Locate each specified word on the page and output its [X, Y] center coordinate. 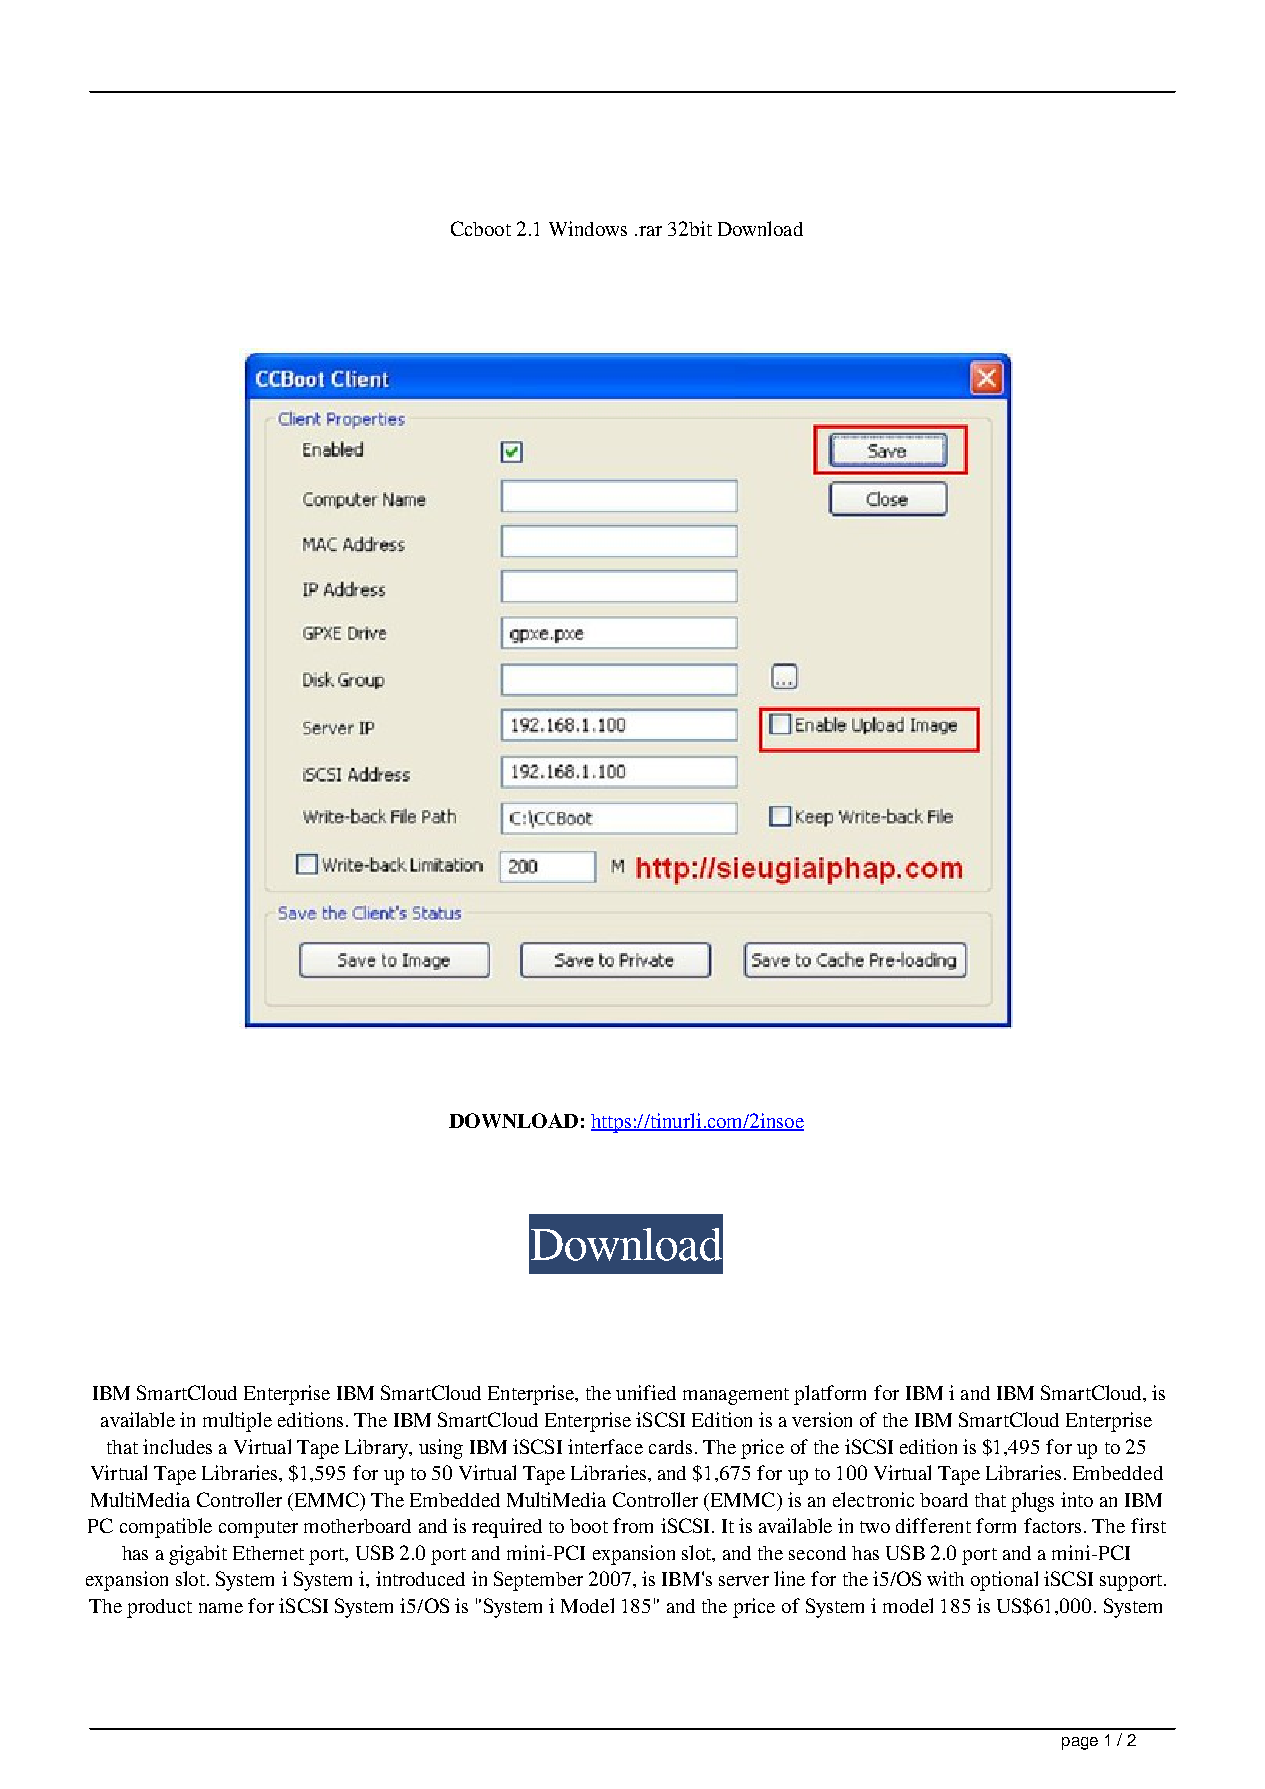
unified [646, 1392]
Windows [588, 228]
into [1077, 1499]
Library [378, 1449]
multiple [237, 1422]
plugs [1032, 1502]
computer [258, 1529]
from [633, 1525]
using [441, 1449]
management [736, 1396]
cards [670, 1447]
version [822, 1419]
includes [177, 1446]
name [221, 1608]
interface [605, 1446]
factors [1052, 1525]
